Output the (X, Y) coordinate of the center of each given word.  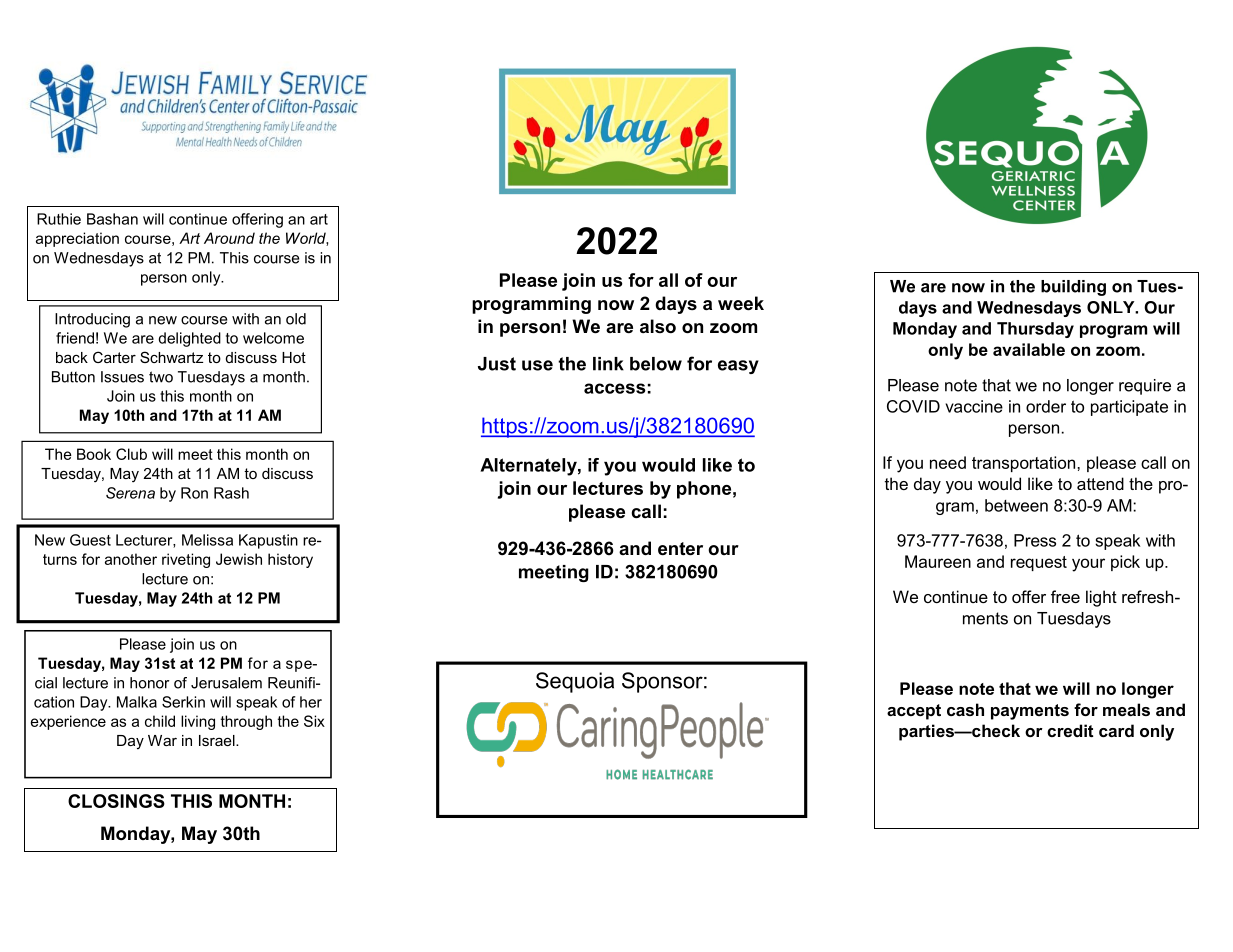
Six (314, 721)
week (741, 303)
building (1073, 288)
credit (1070, 730)
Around (229, 238)
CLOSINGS (116, 801)
